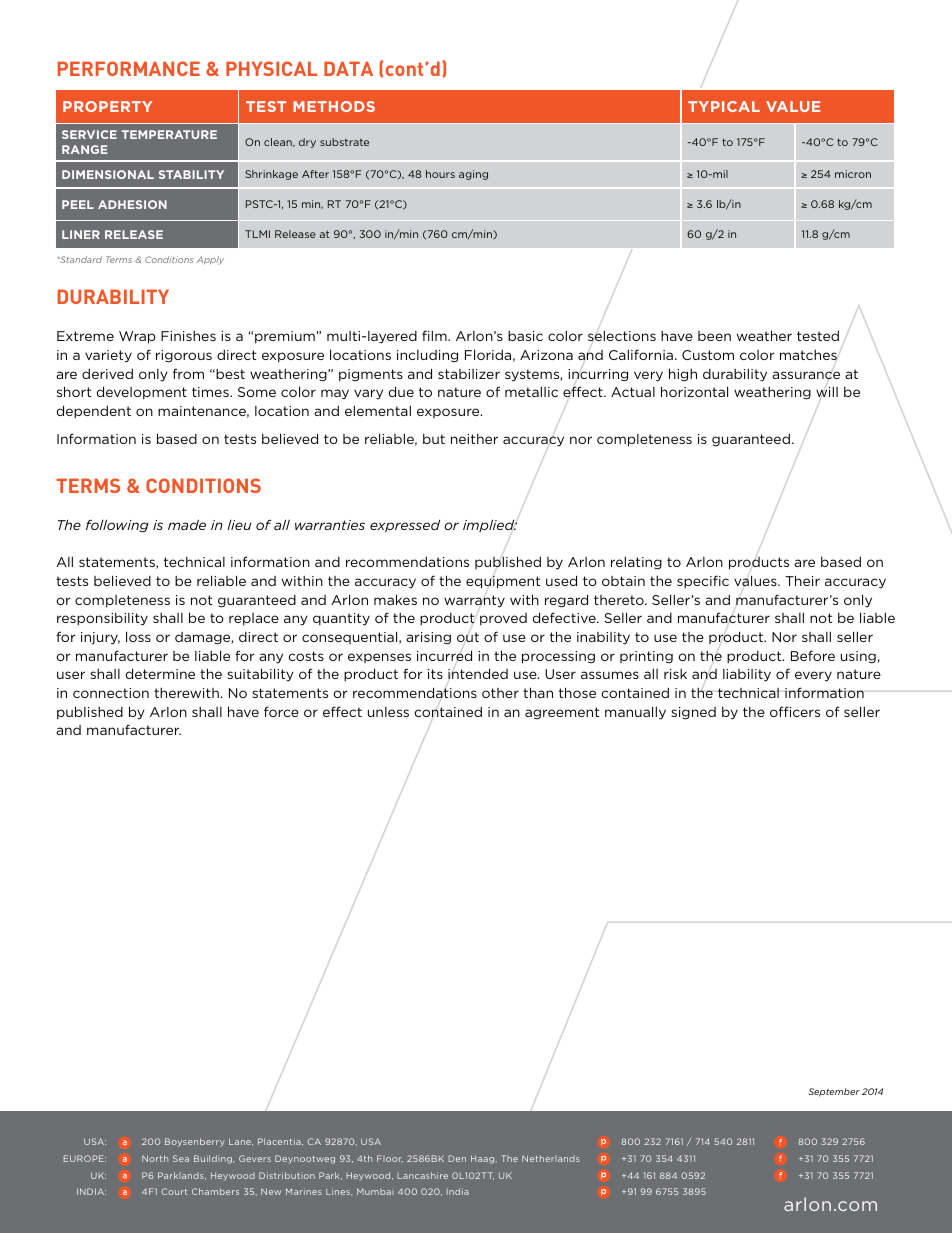 This page has height=1233, width=952. Describe the element at coordinates (181, 1158) in the page. I see `Sea` at that location.
